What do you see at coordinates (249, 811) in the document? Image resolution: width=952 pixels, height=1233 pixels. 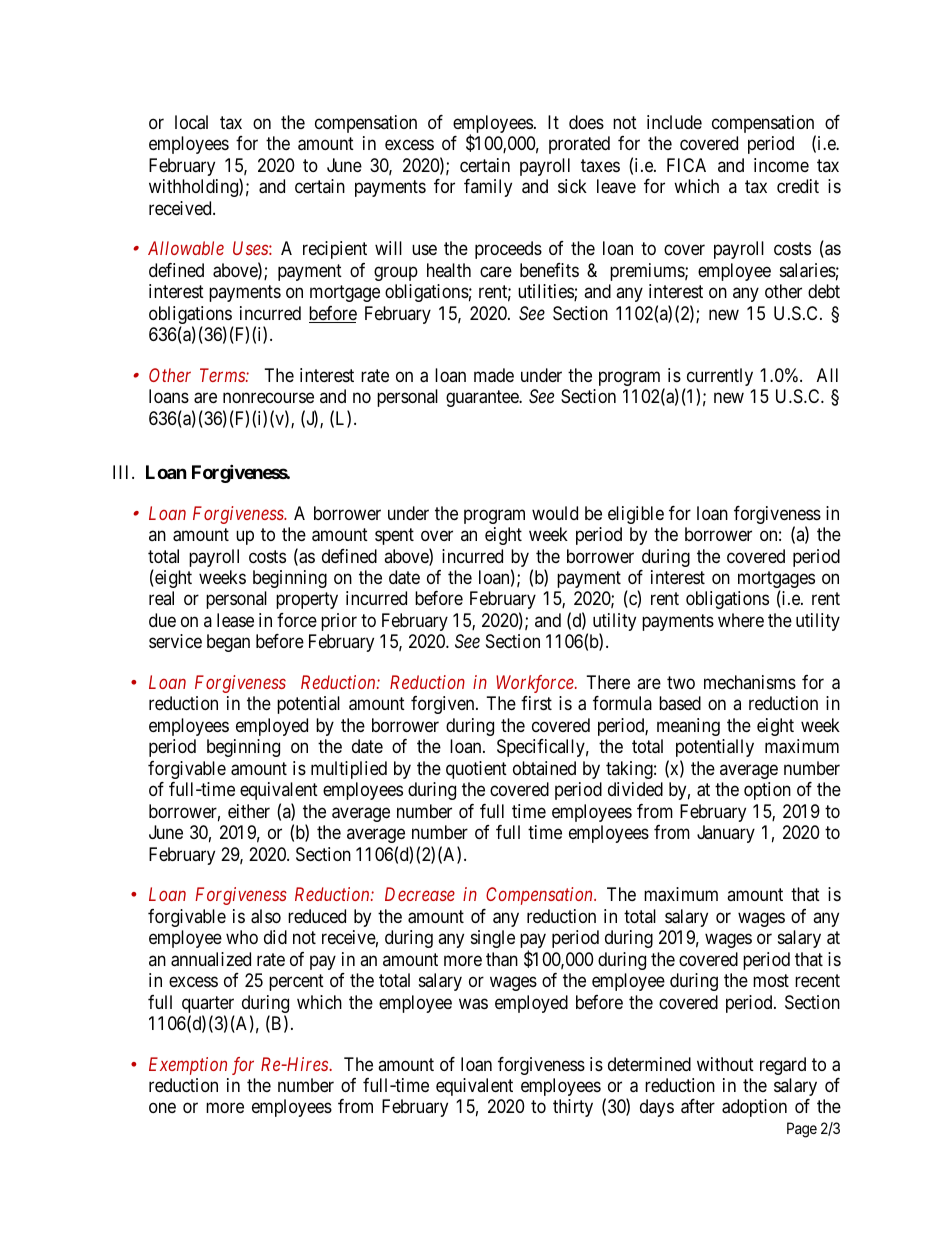 I see `either` at bounding box center [249, 811].
